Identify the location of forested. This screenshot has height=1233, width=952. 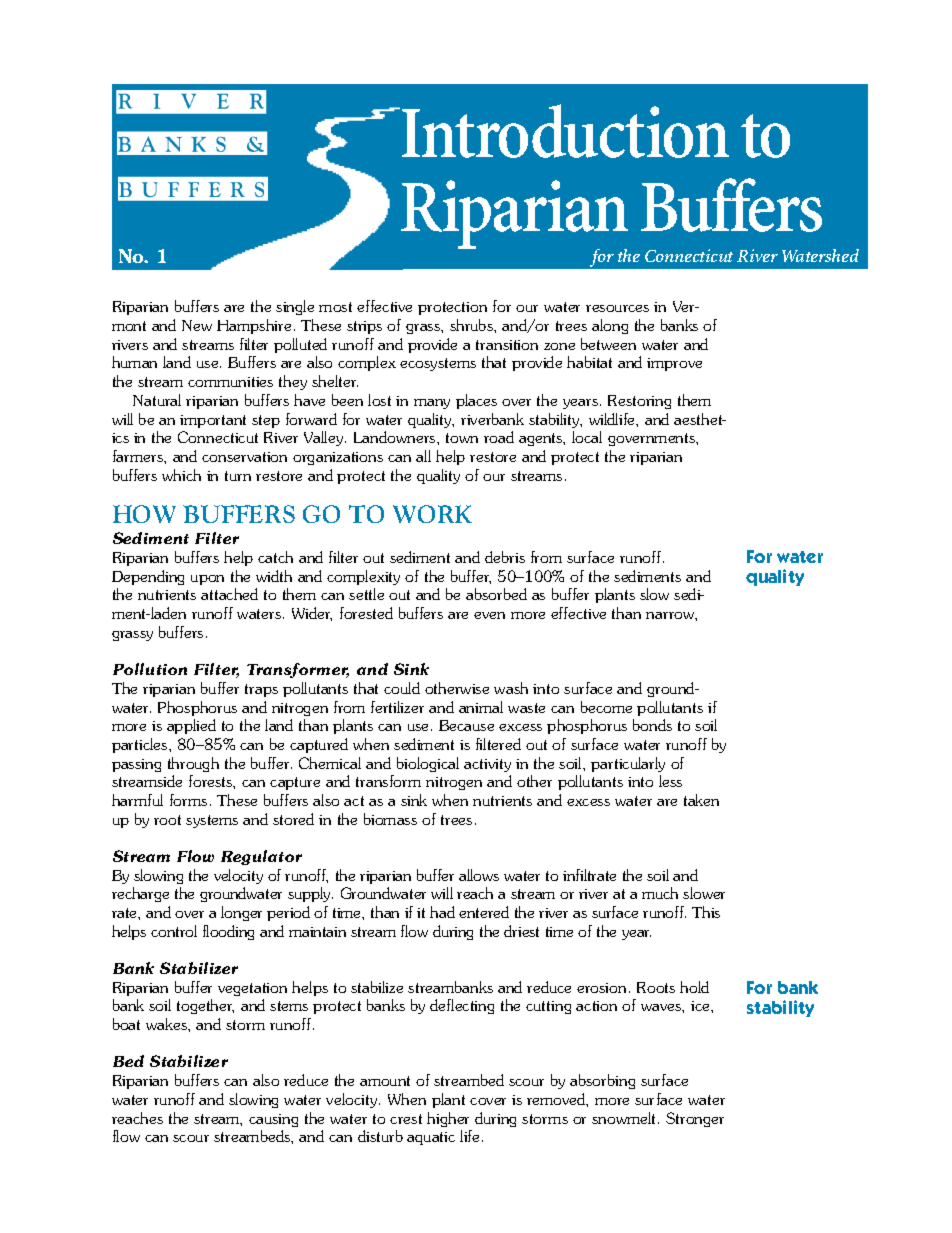
(366, 613).
